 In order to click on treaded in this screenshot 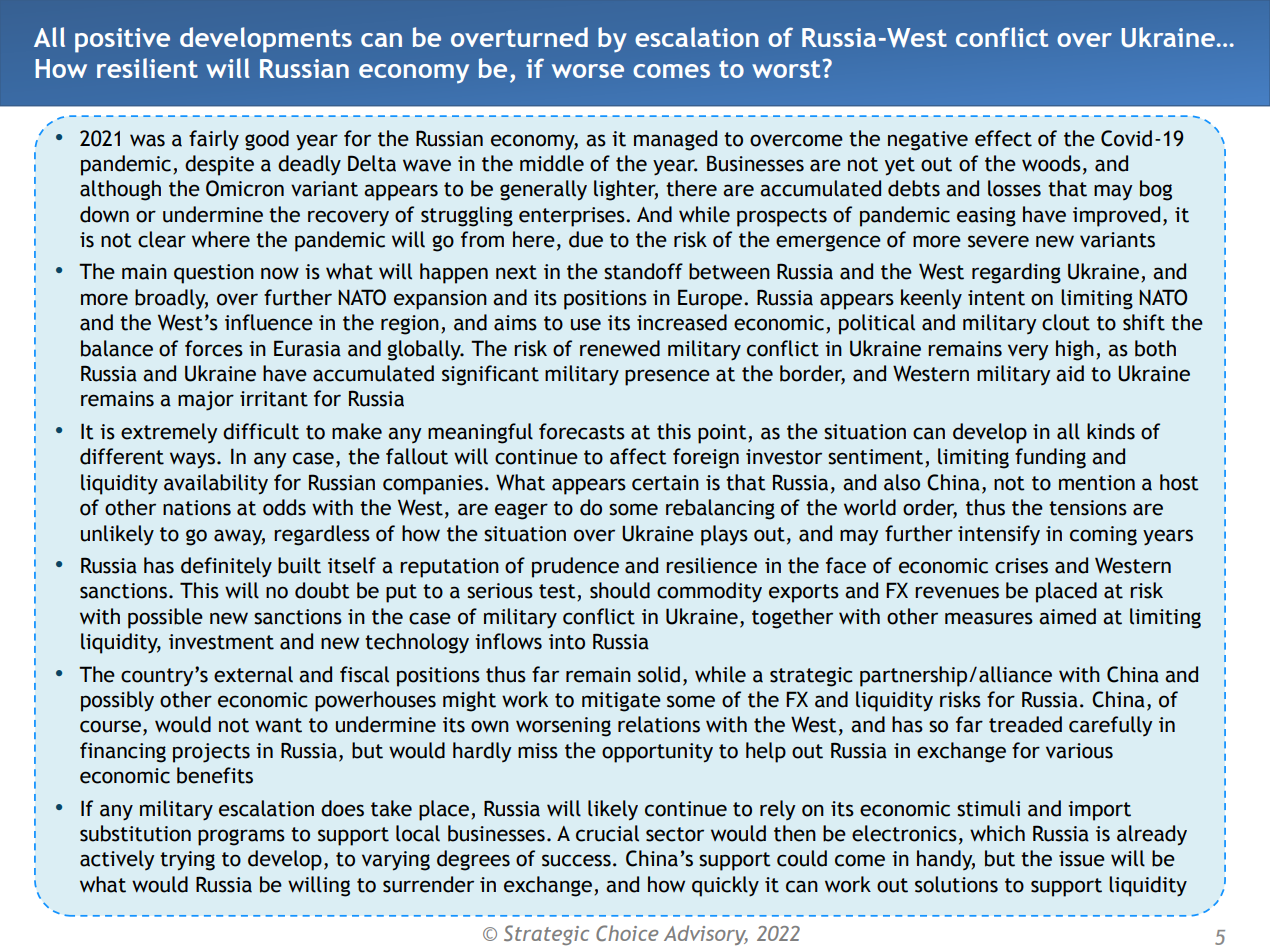, I will do `click(1025, 724)`.
